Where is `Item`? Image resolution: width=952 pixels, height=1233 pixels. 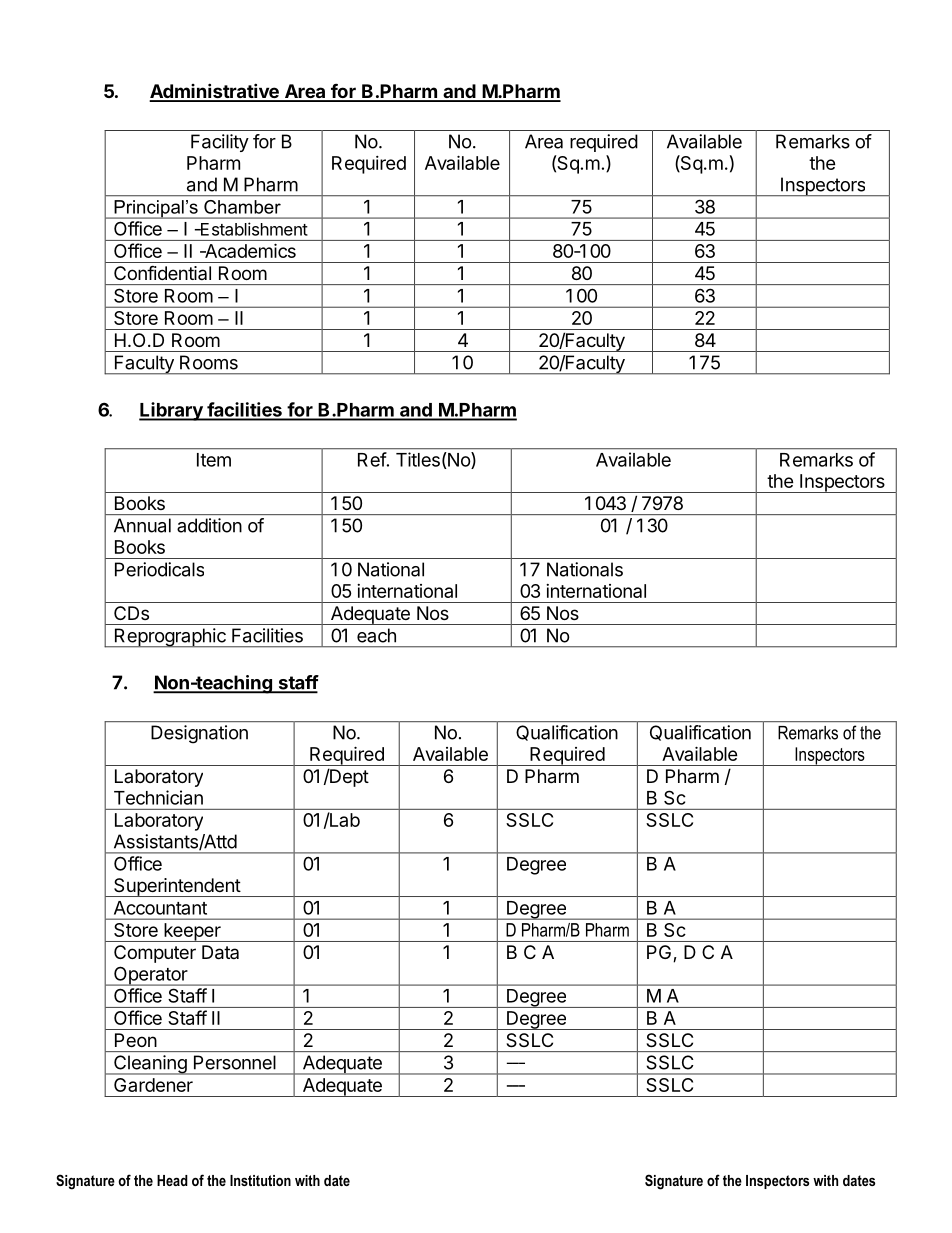
Item is located at coordinates (214, 460).
